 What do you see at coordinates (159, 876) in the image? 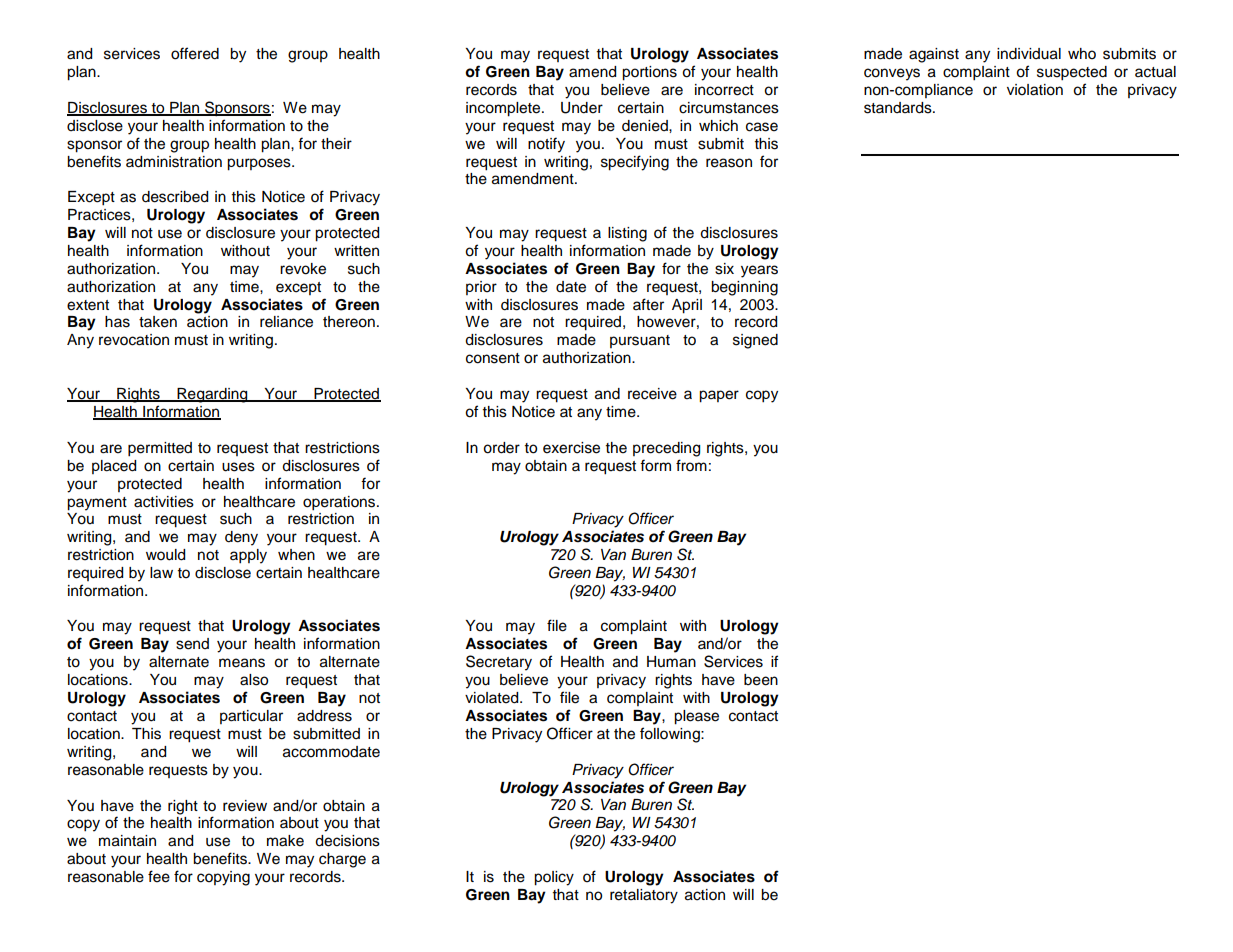
I see `fee` at bounding box center [159, 876].
